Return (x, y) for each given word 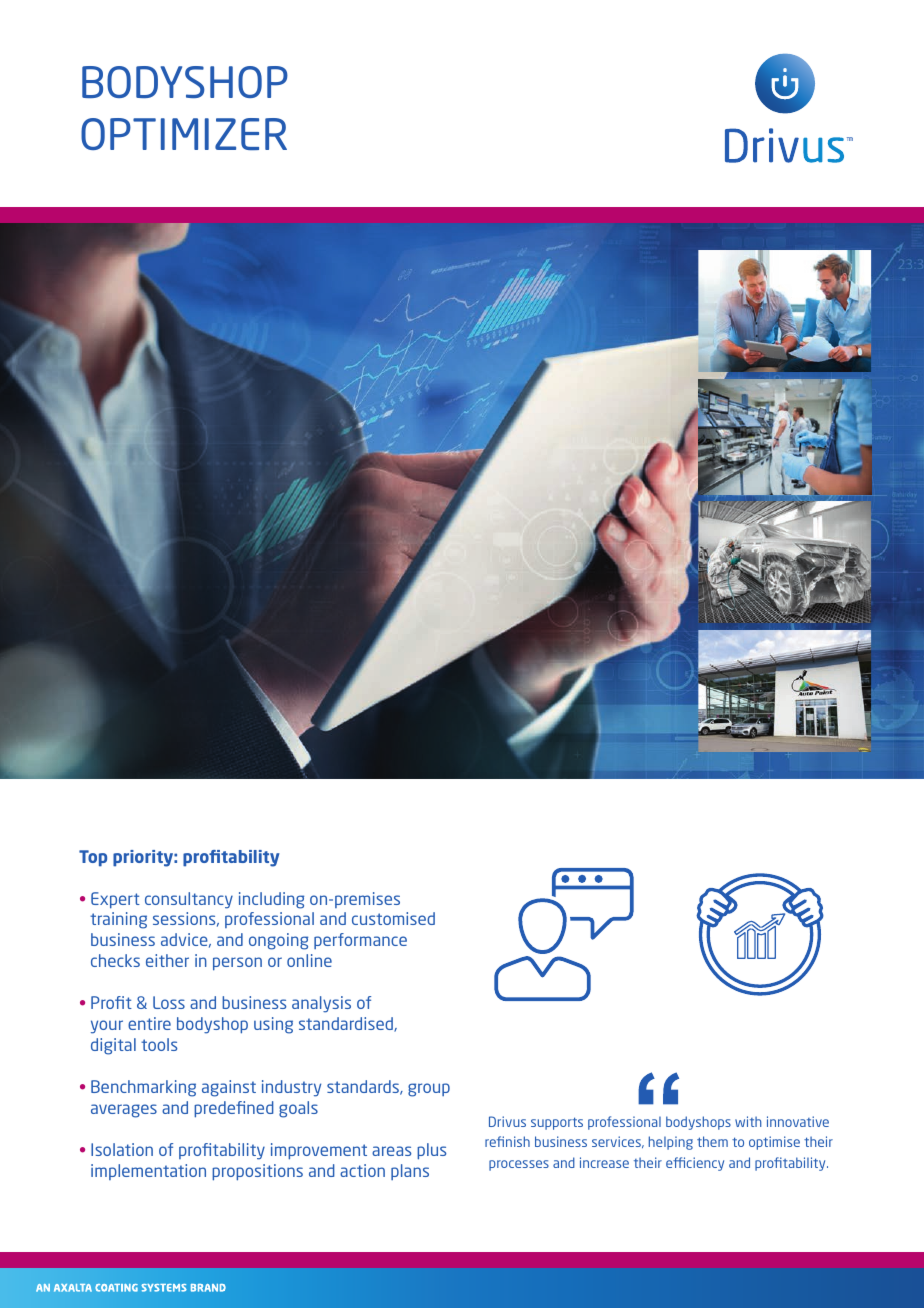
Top (93, 858)
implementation (148, 1172)
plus (431, 1151)
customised (393, 918)
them (712, 1141)
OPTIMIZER (184, 134)
